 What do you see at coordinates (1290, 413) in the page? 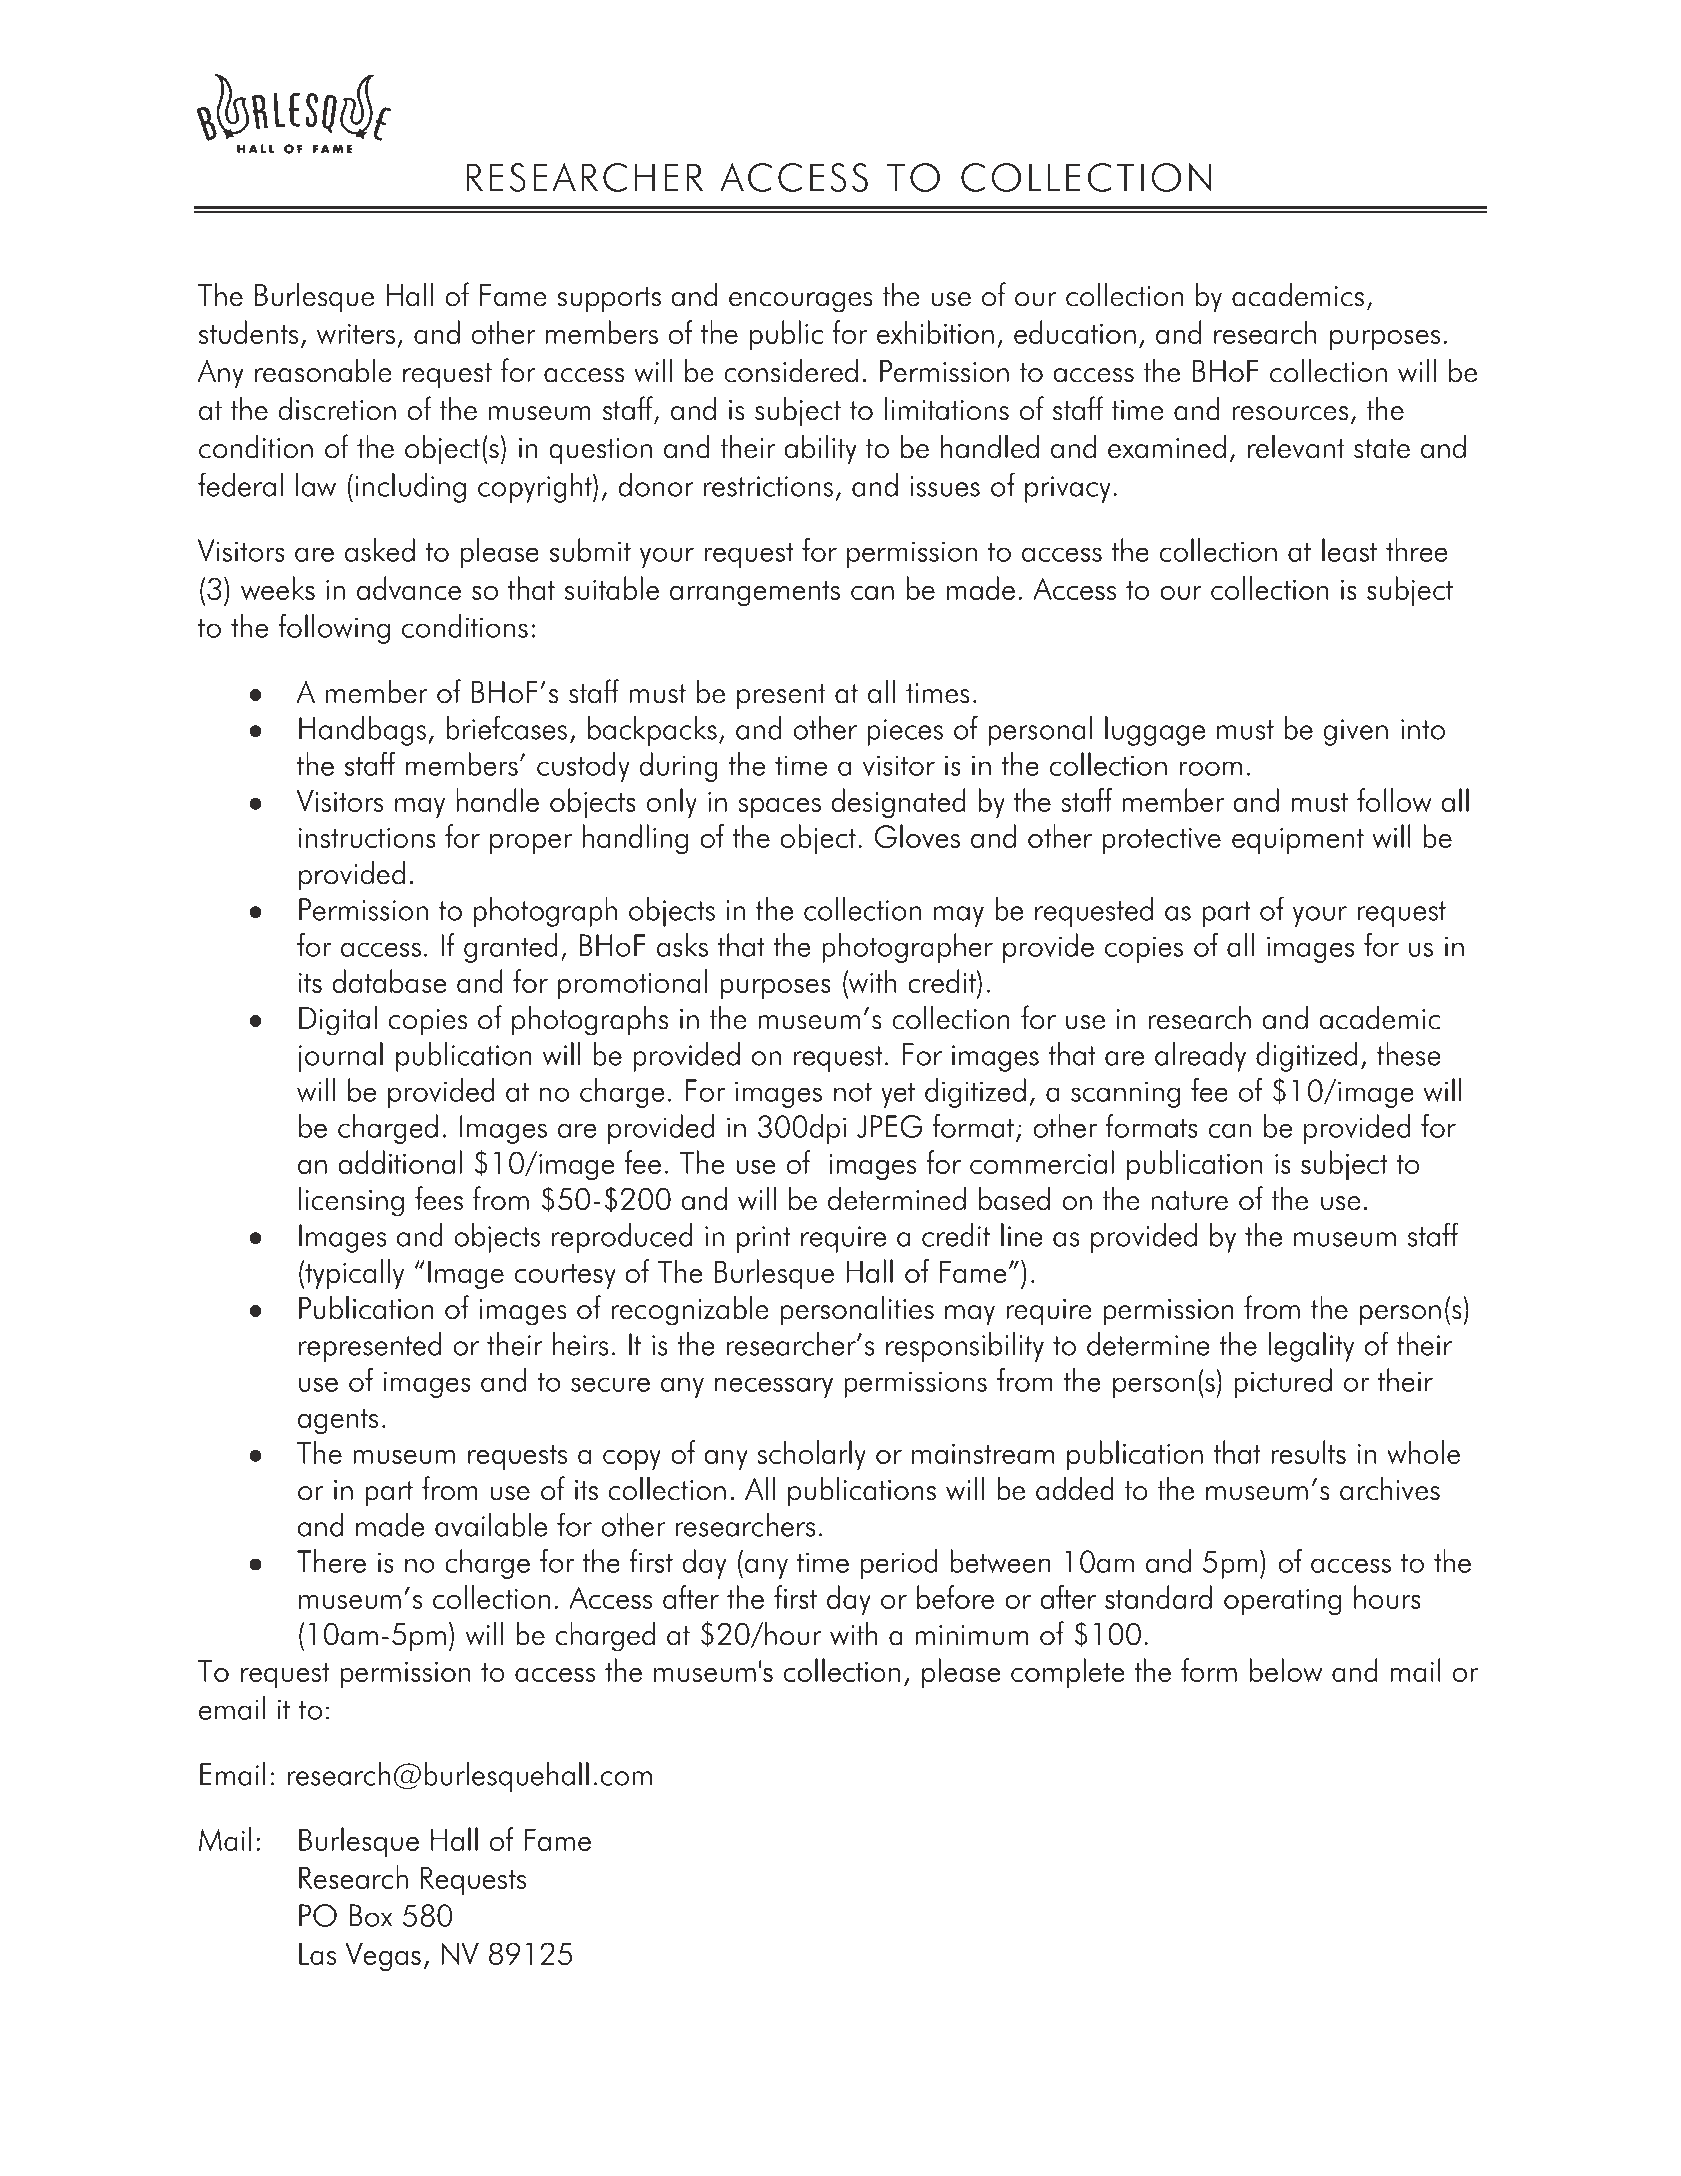
I see `resources` at bounding box center [1290, 413].
